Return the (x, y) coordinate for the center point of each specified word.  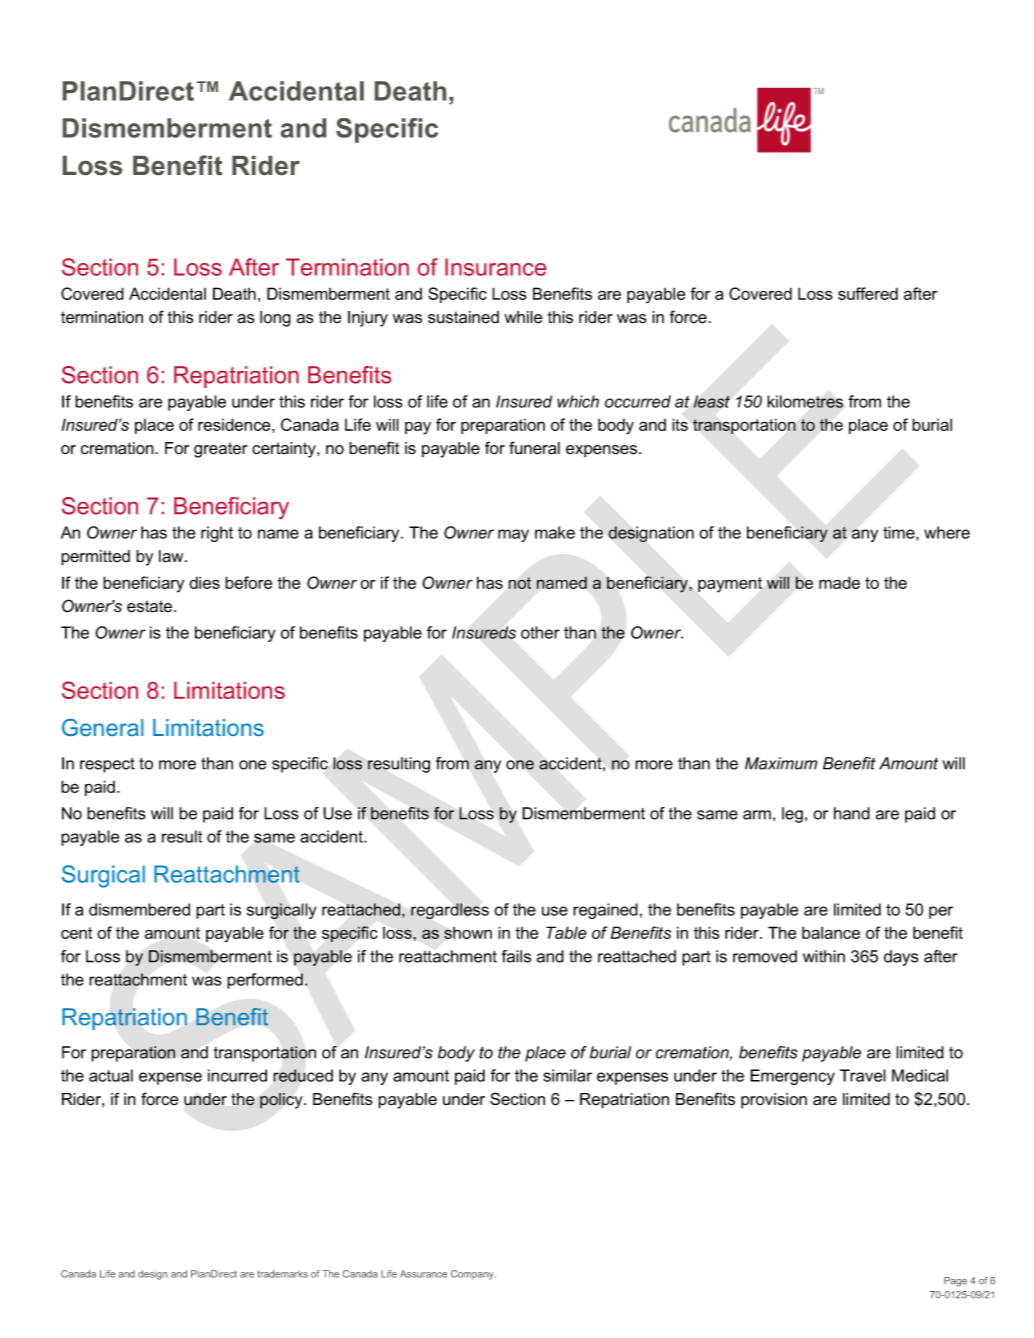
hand (852, 813)
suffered (868, 293)
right (217, 534)
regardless (450, 911)
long (275, 319)
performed (265, 981)
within (824, 956)
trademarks (282, 1274)
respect (107, 765)
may (513, 535)
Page (955, 1282)
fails (516, 956)
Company (473, 1275)
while (523, 317)
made (839, 582)
